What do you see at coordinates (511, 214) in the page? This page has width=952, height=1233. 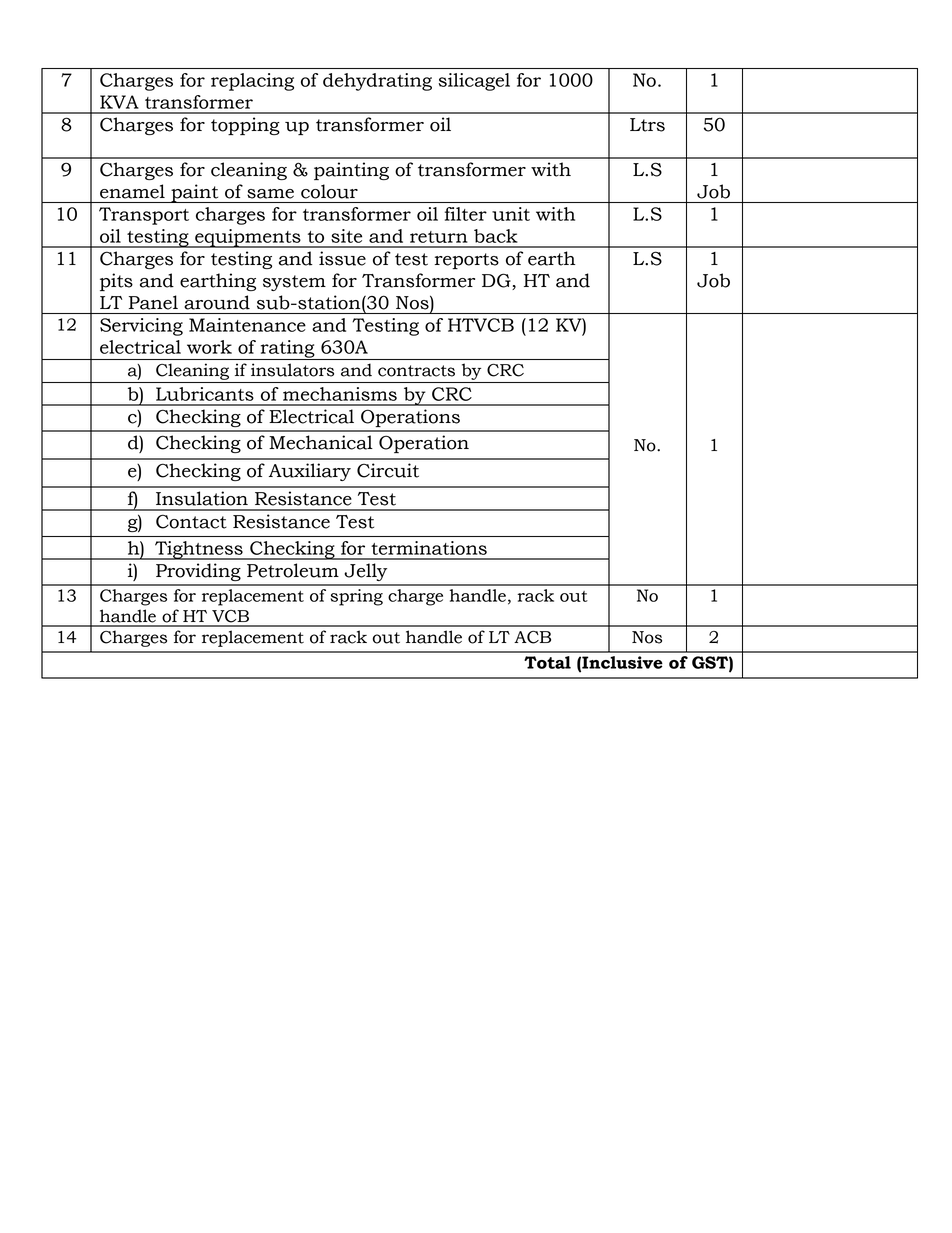 I see `unit` at bounding box center [511, 214].
